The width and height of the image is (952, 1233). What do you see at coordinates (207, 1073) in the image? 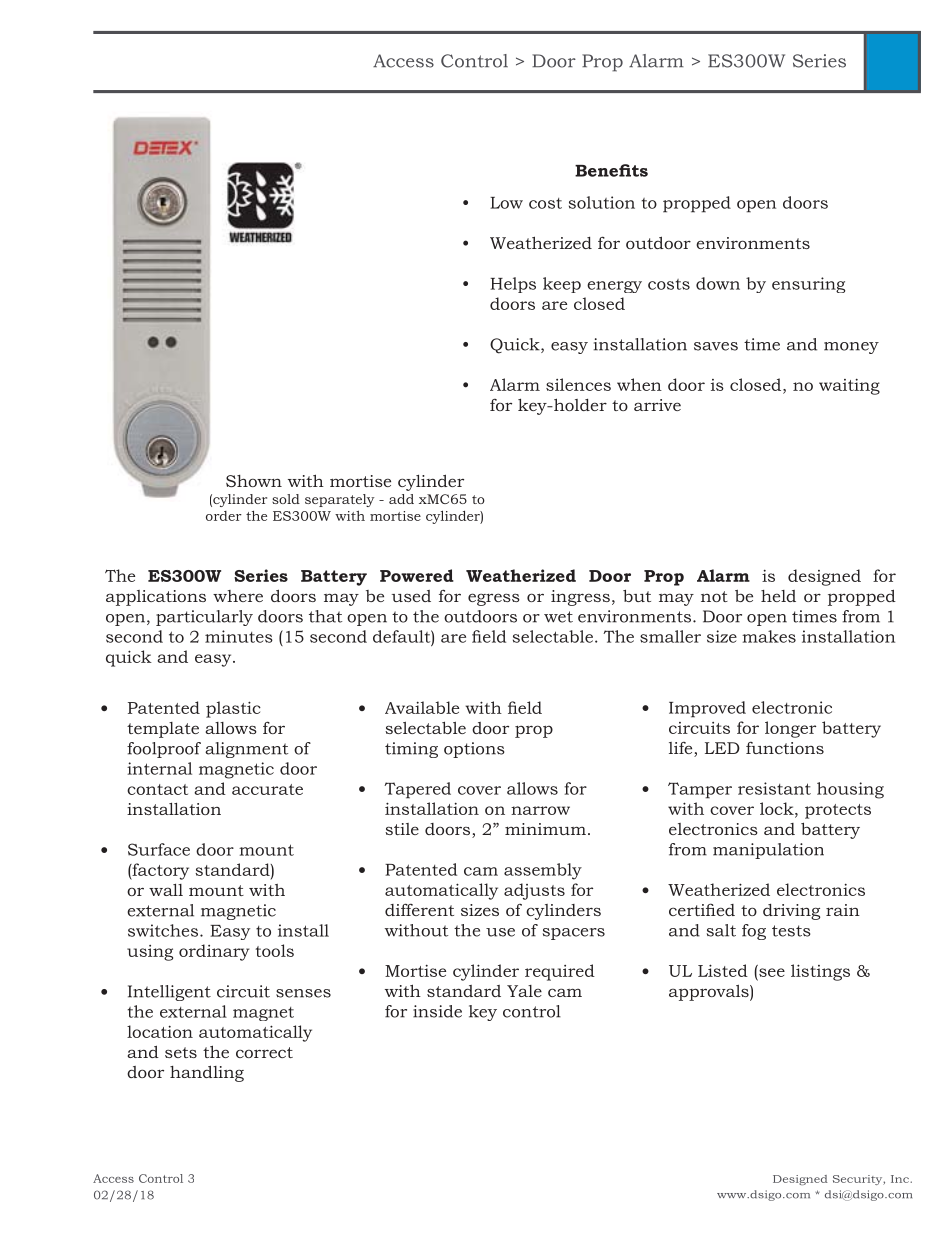
I see `handling` at bounding box center [207, 1073].
